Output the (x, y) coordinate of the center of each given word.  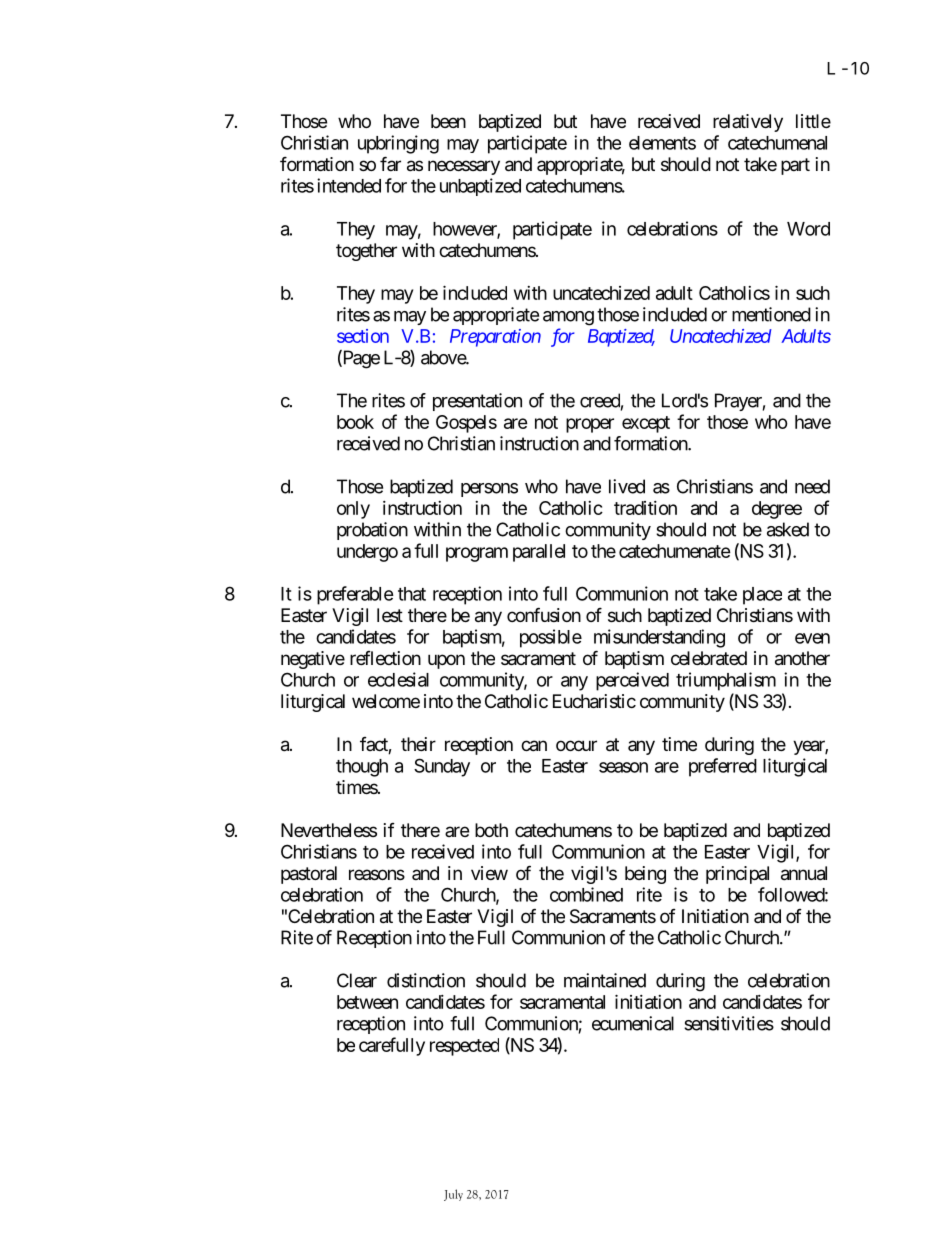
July (453, 1195)
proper (590, 425)
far (390, 163)
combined (586, 894)
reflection (385, 658)
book (355, 422)
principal (737, 875)
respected (464, 1047)
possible (551, 638)
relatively (748, 123)
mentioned (771, 314)
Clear (357, 980)
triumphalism (726, 681)
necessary (464, 167)
